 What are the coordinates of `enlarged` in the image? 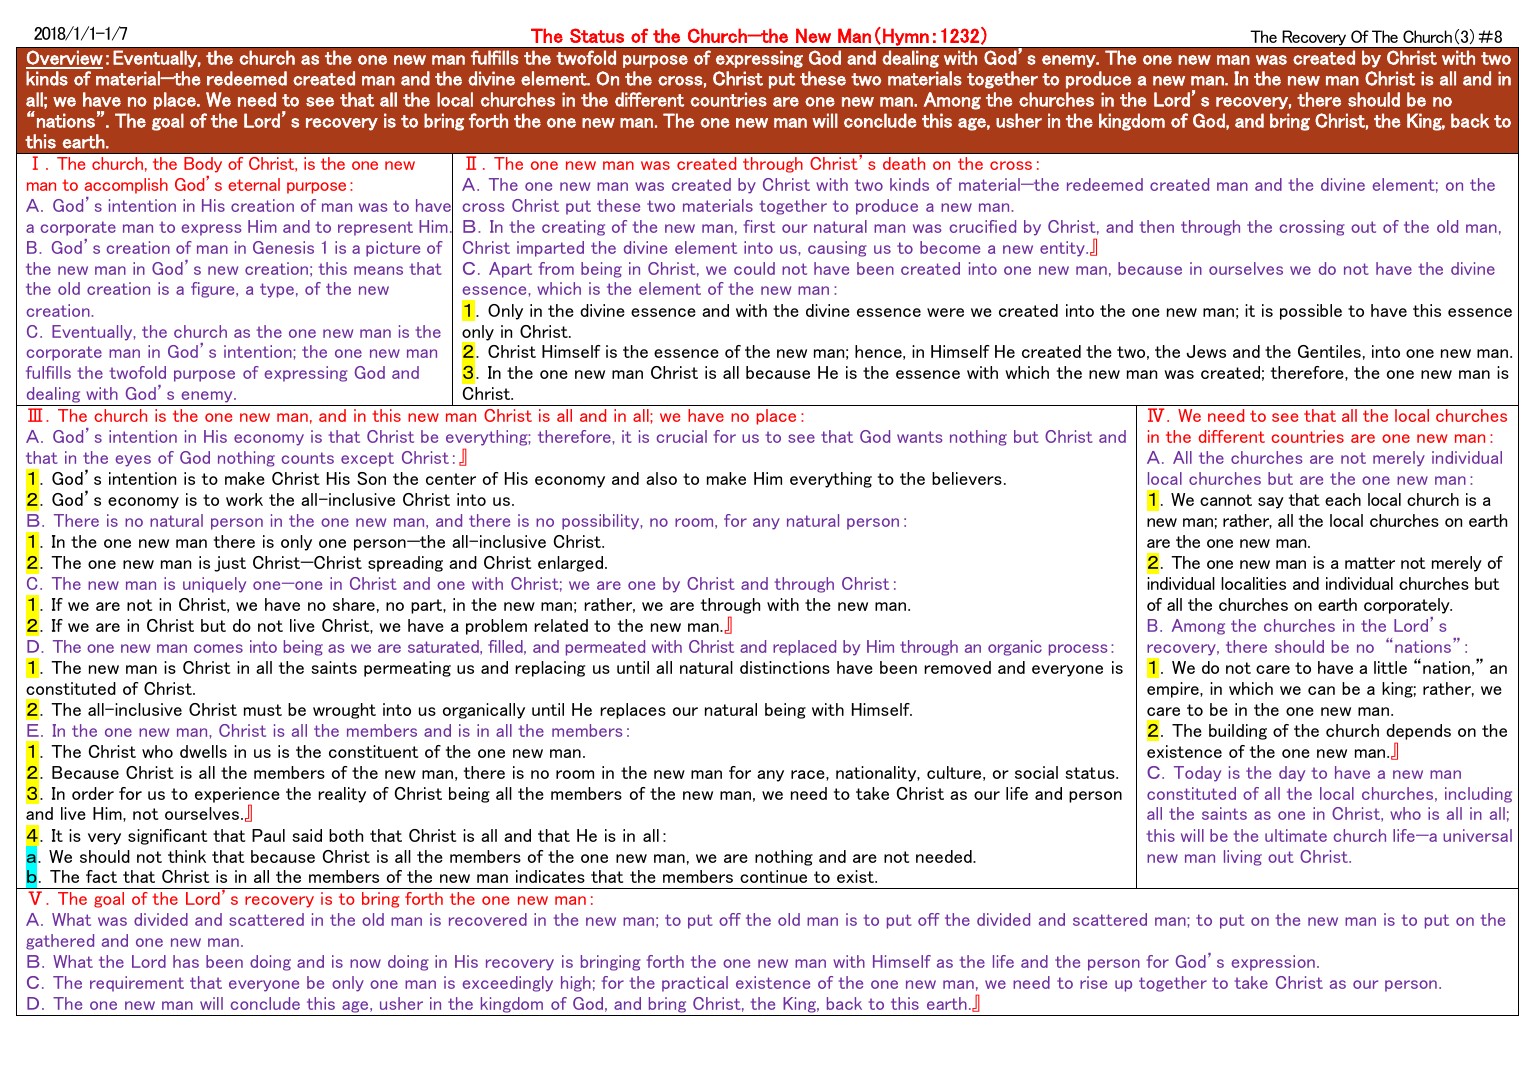 It's located at (572, 564).
